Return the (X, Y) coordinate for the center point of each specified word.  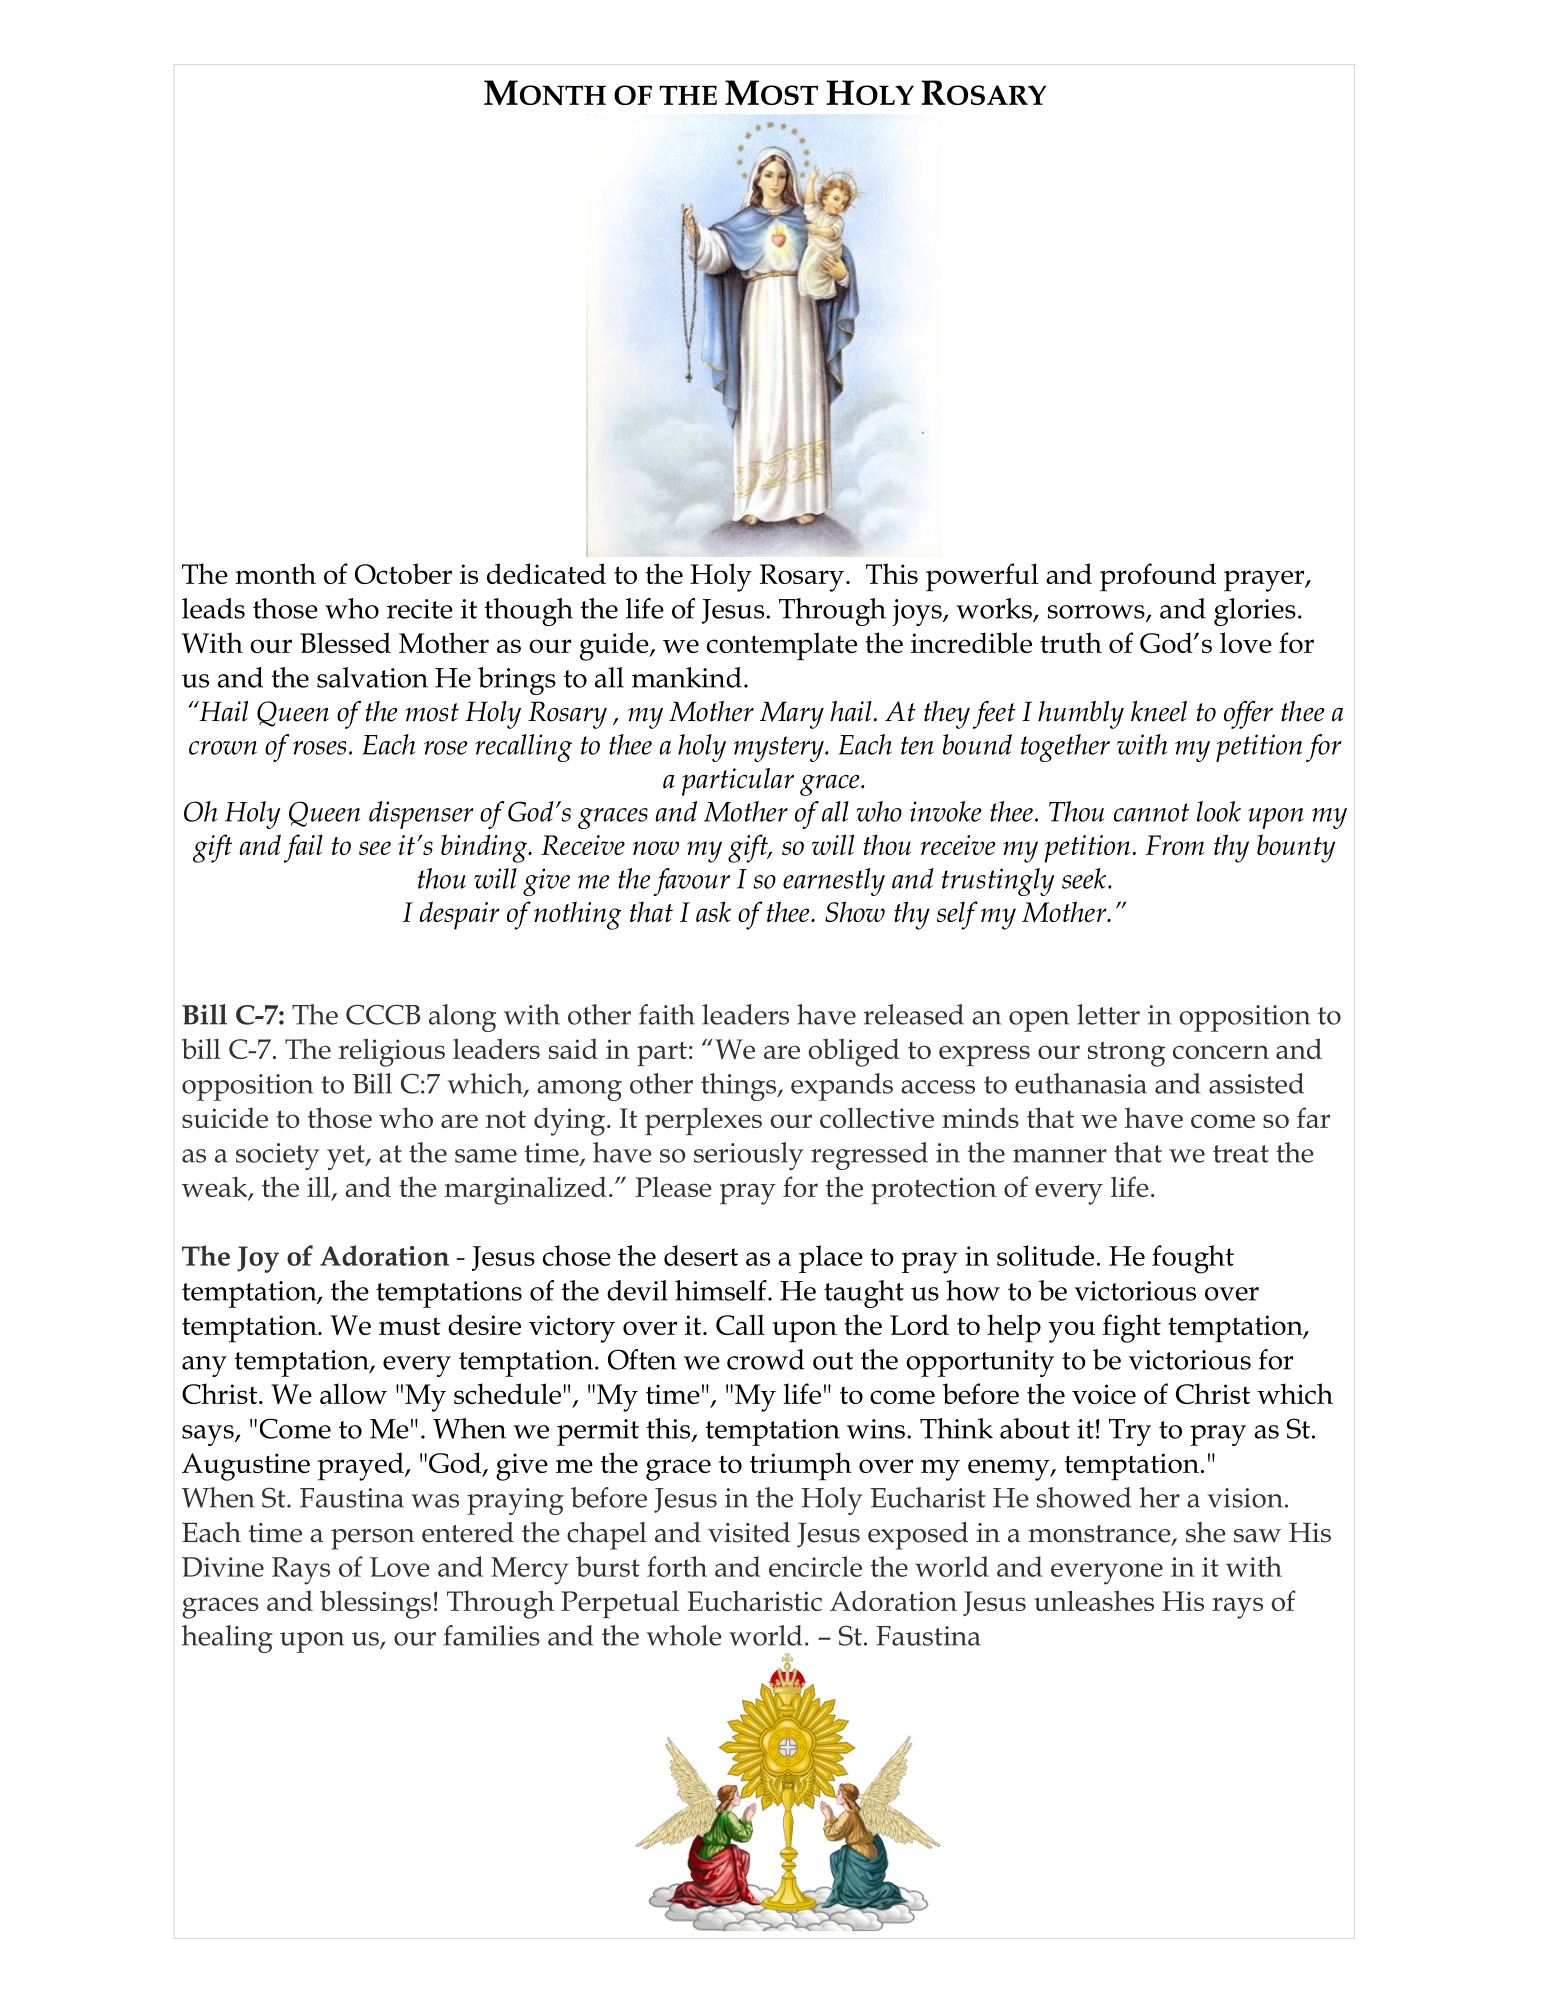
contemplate (782, 646)
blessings (375, 1604)
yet (347, 1157)
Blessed (345, 642)
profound (1158, 577)
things (740, 1087)
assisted (1256, 1083)
